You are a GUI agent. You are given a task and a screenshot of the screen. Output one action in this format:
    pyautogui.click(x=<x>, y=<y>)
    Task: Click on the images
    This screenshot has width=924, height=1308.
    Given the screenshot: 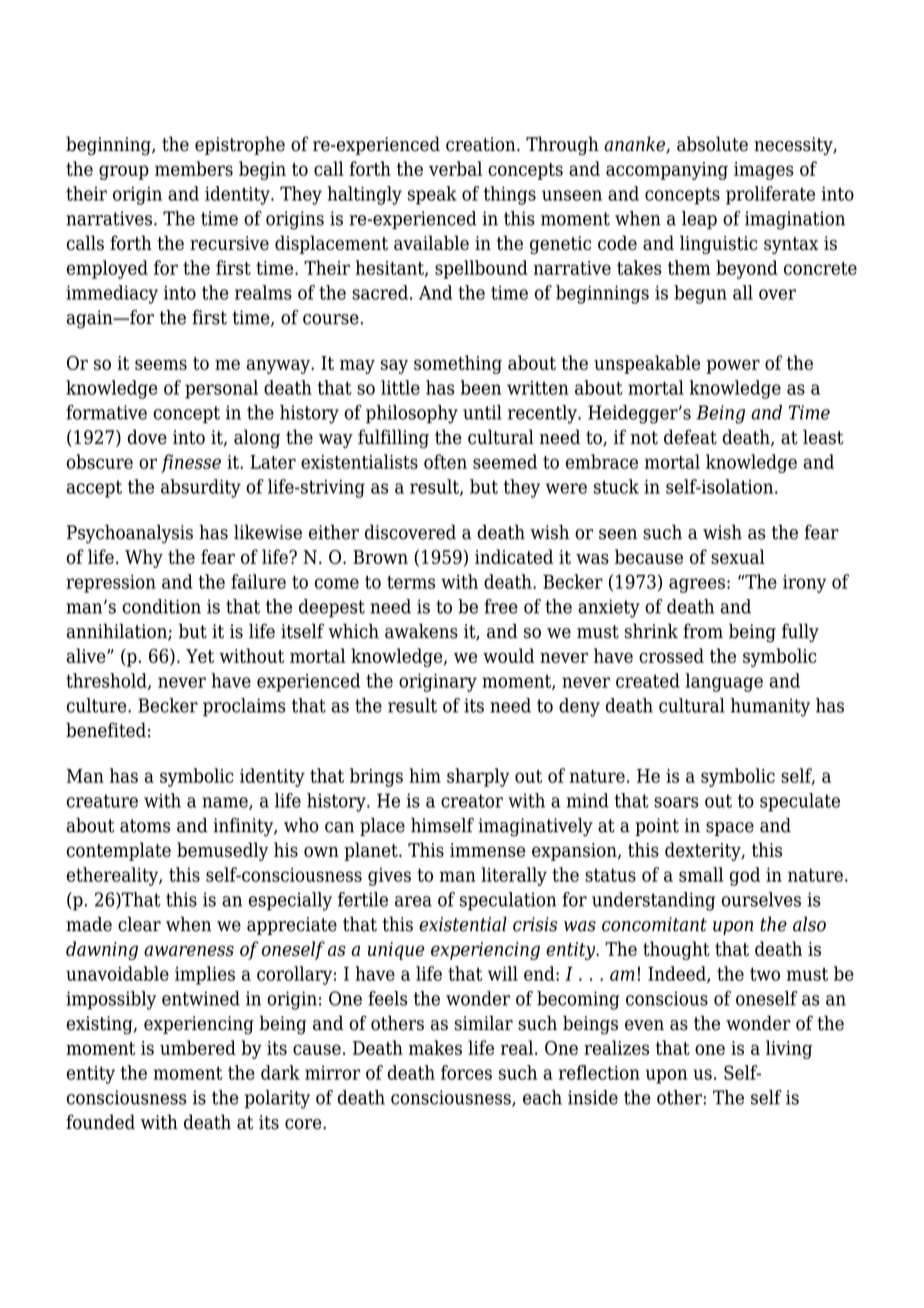 What is the action you would take?
    pyautogui.click(x=763, y=171)
